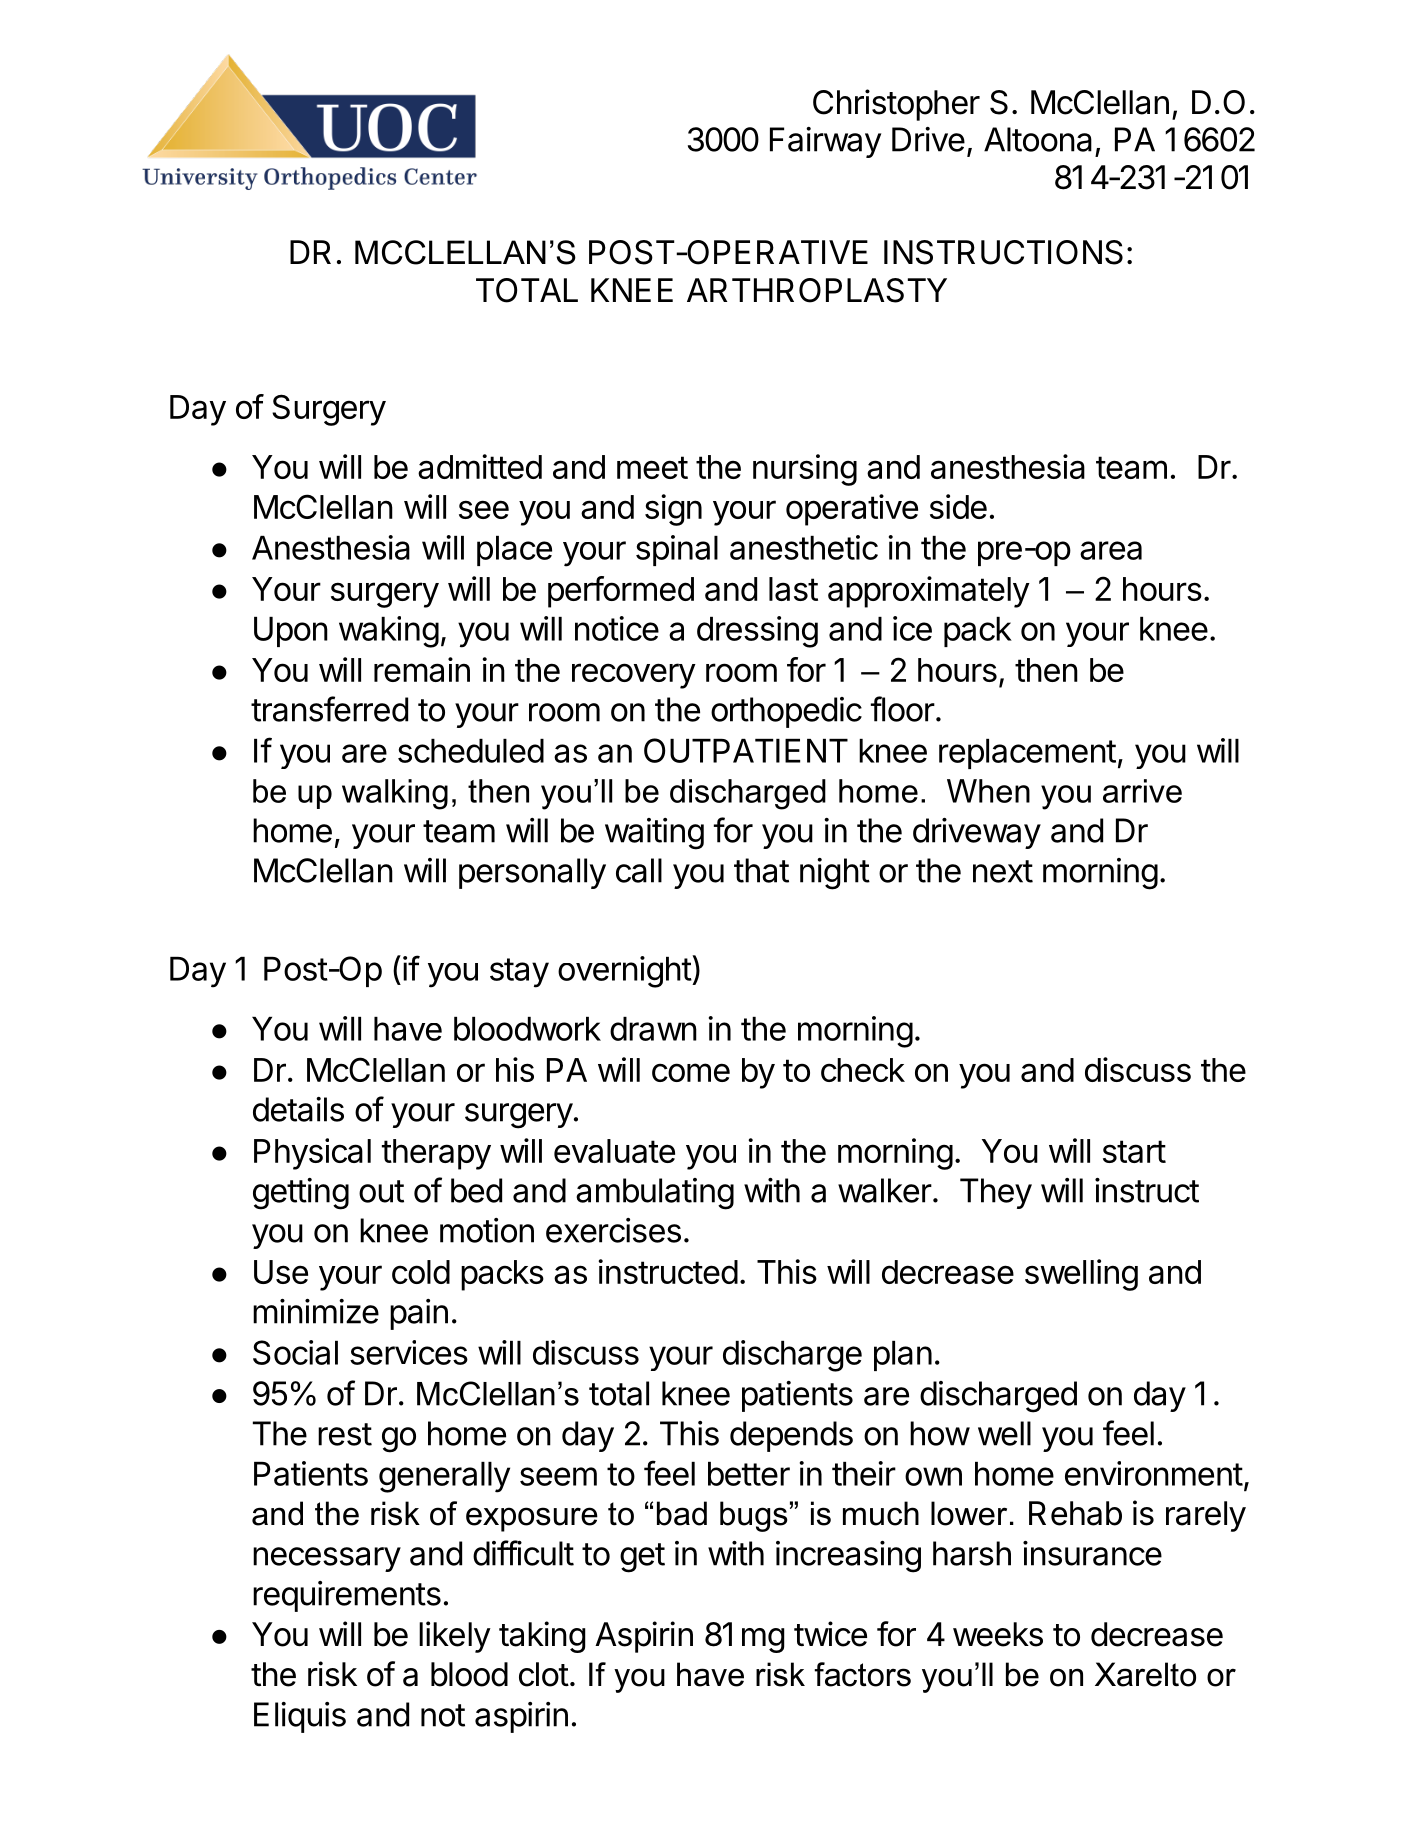  Describe the element at coordinates (958, 506) in the document. I see `side` at that location.
